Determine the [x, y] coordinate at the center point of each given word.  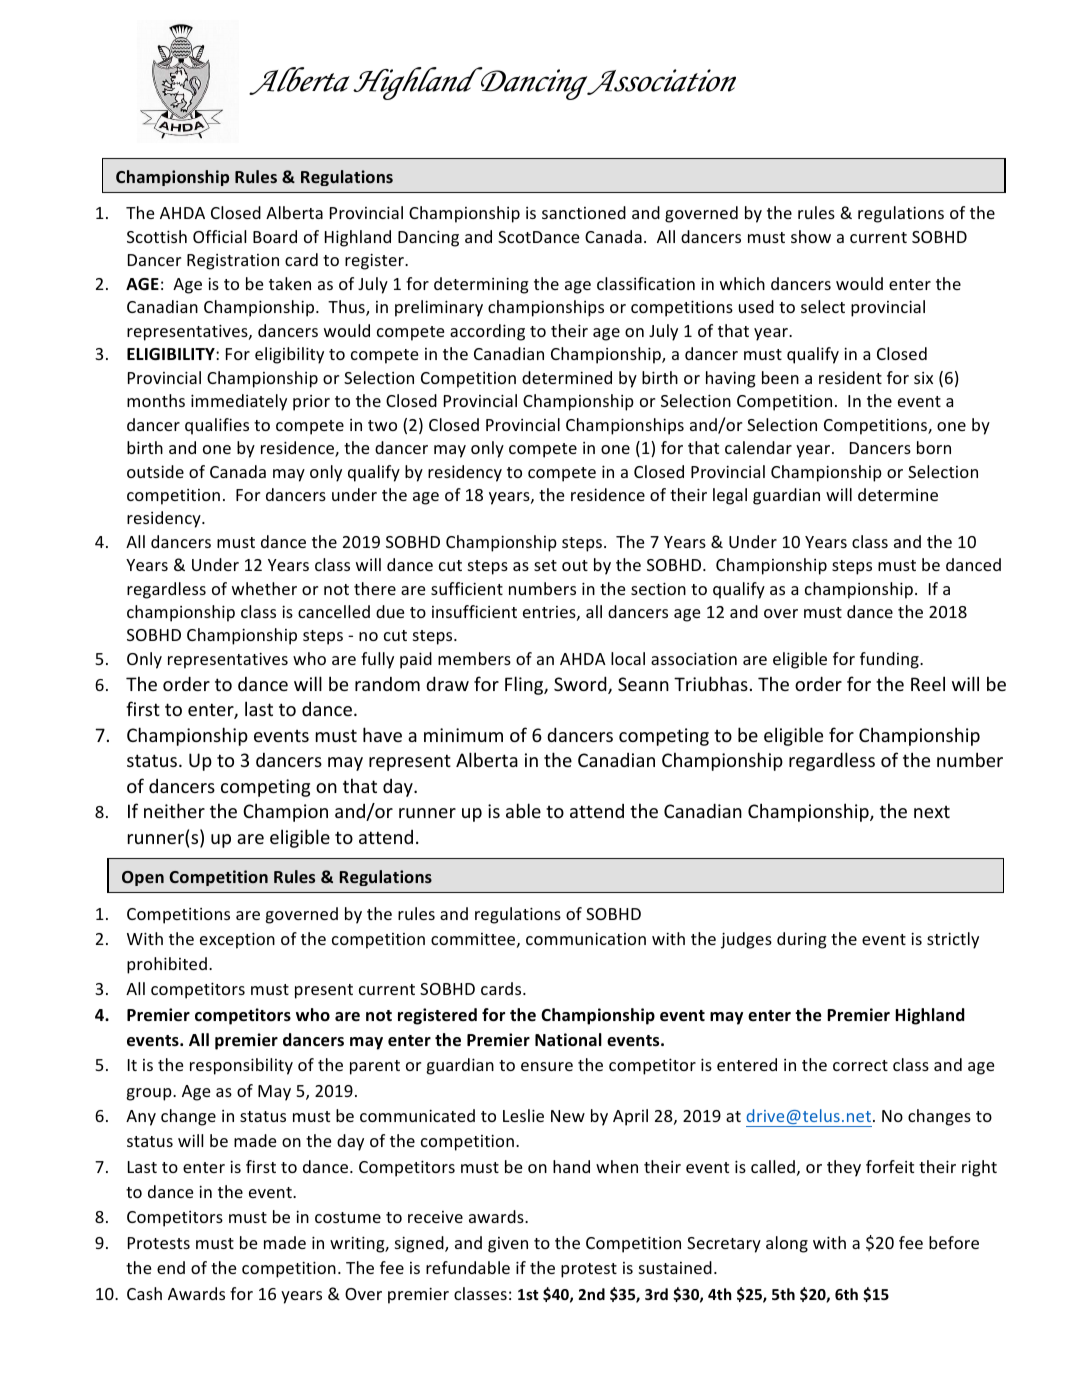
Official [219, 236]
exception [237, 940]
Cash [144, 1293]
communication [586, 938]
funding [890, 660]
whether [264, 588]
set [545, 565]
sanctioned [584, 212]
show [811, 236]
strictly [953, 940]
